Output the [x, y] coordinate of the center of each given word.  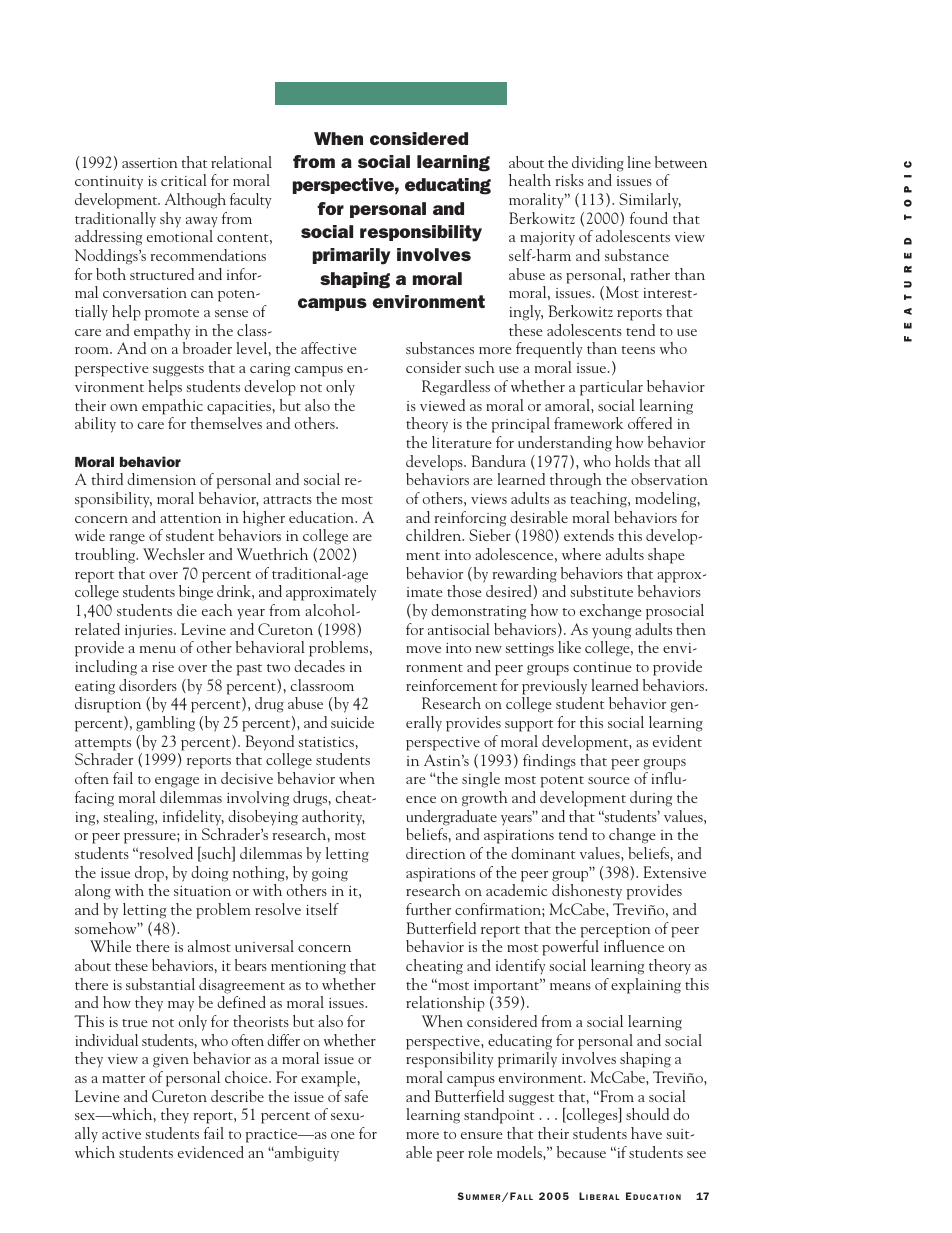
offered [650, 423]
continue [602, 667]
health [530, 180]
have [646, 1133]
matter [123, 1079]
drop [150, 874]
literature [462, 442]
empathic [172, 407]
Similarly [650, 200]
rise [163, 667]
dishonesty [587, 892]
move [423, 649]
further [428, 909]
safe [356, 1096]
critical [184, 180]
